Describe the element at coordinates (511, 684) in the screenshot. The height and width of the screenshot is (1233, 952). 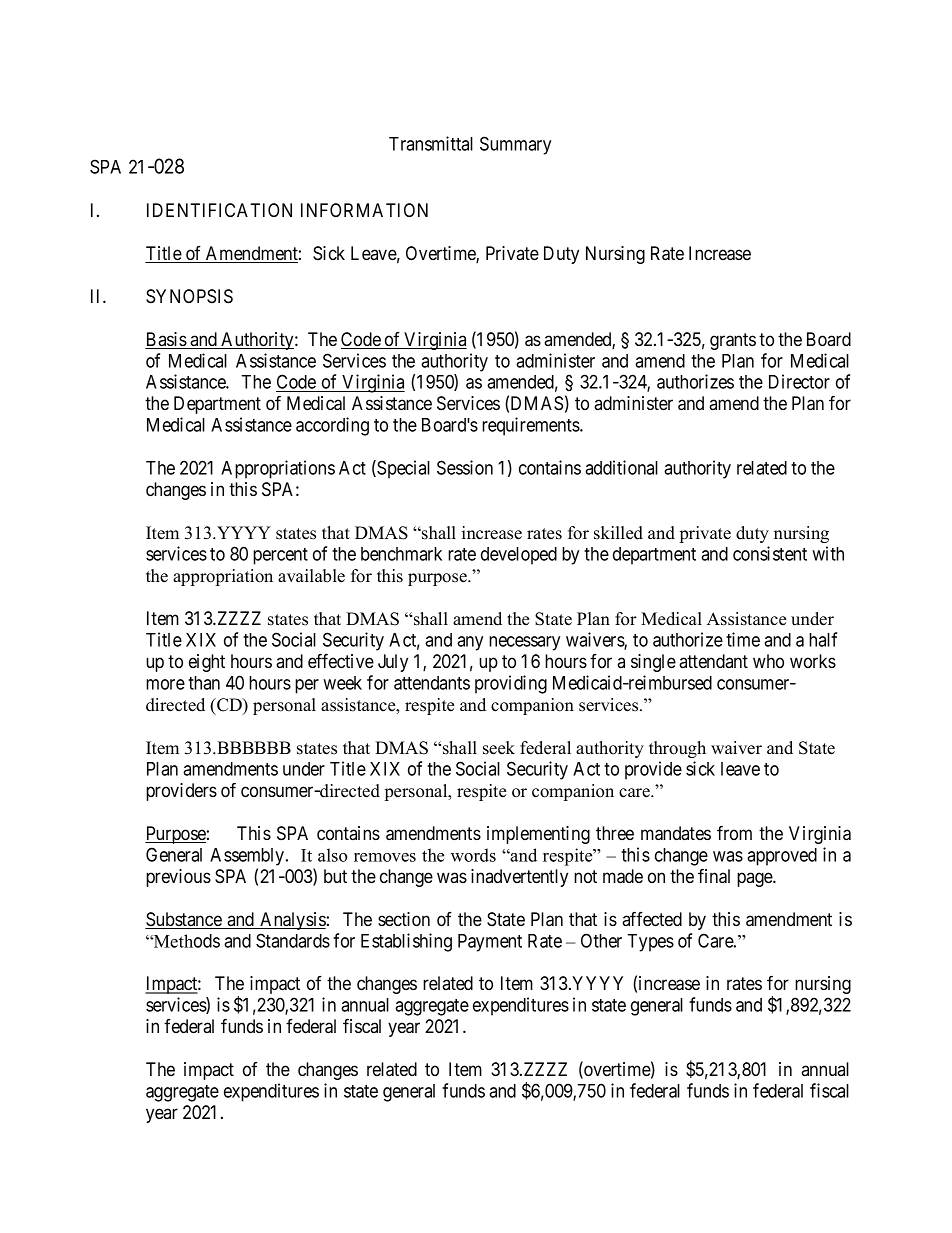
I see `providing` at that location.
